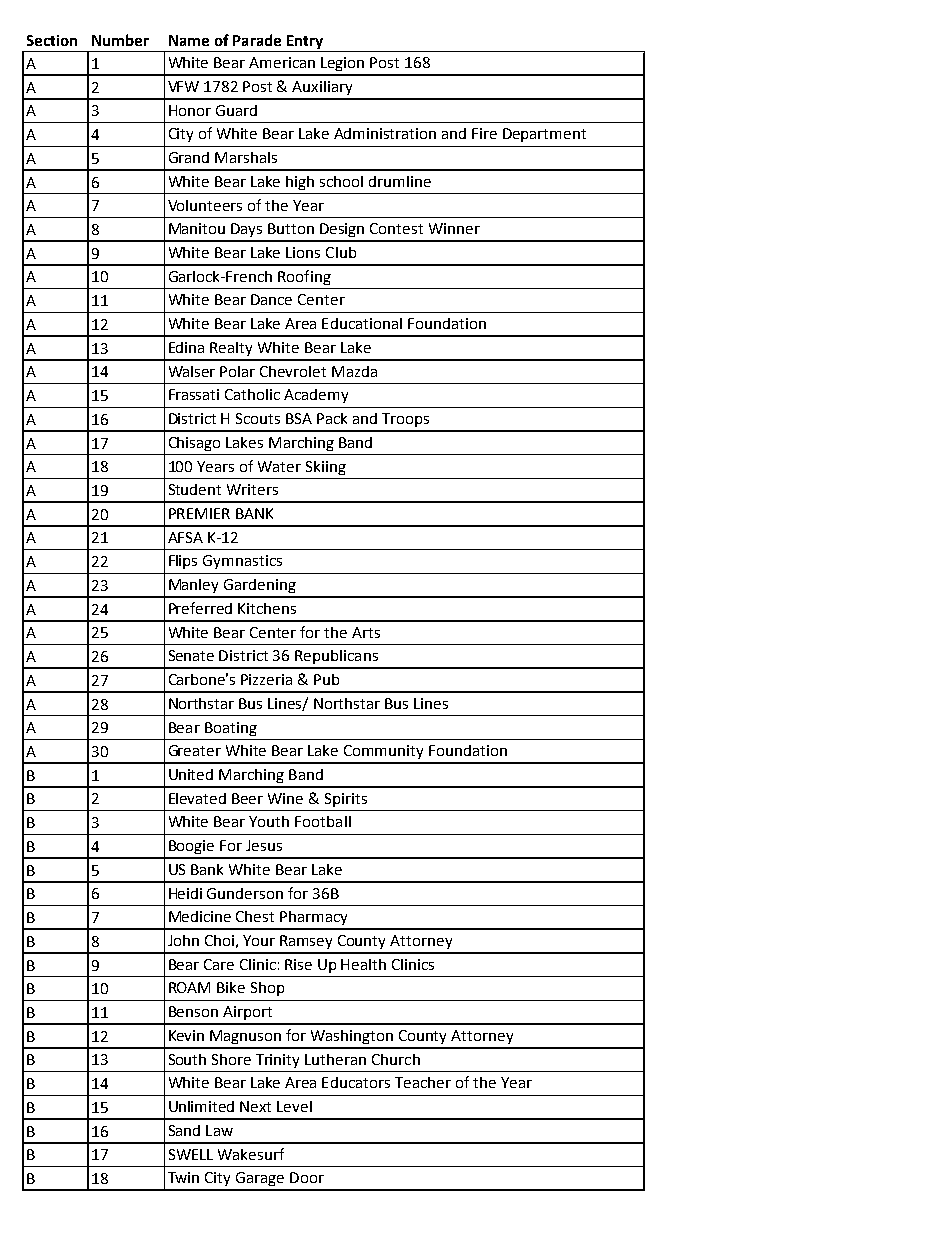  Describe the element at coordinates (264, 845) in the page. I see `Jesus` at that location.
